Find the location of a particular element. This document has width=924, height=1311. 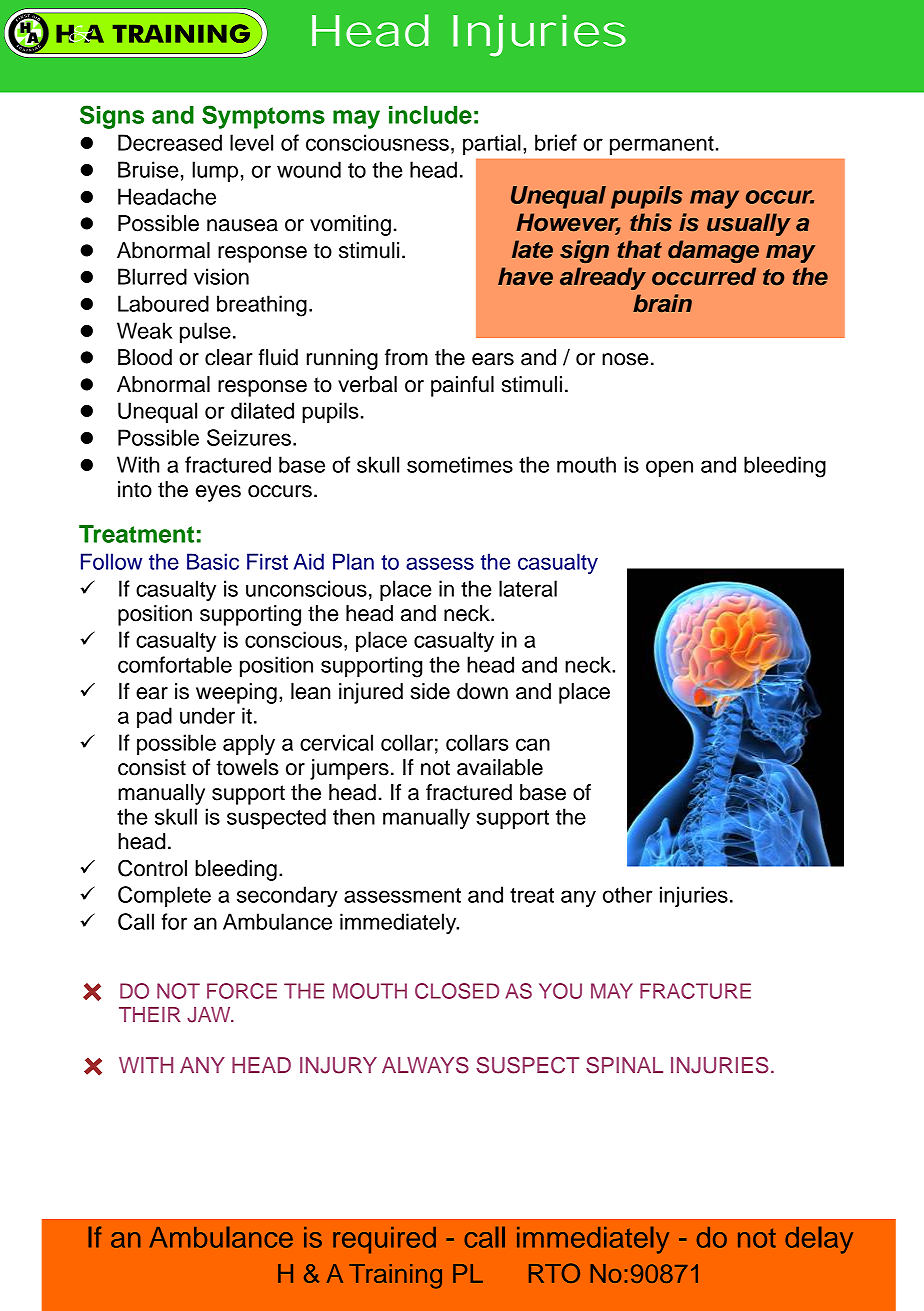

FORCE is located at coordinates (242, 991).
